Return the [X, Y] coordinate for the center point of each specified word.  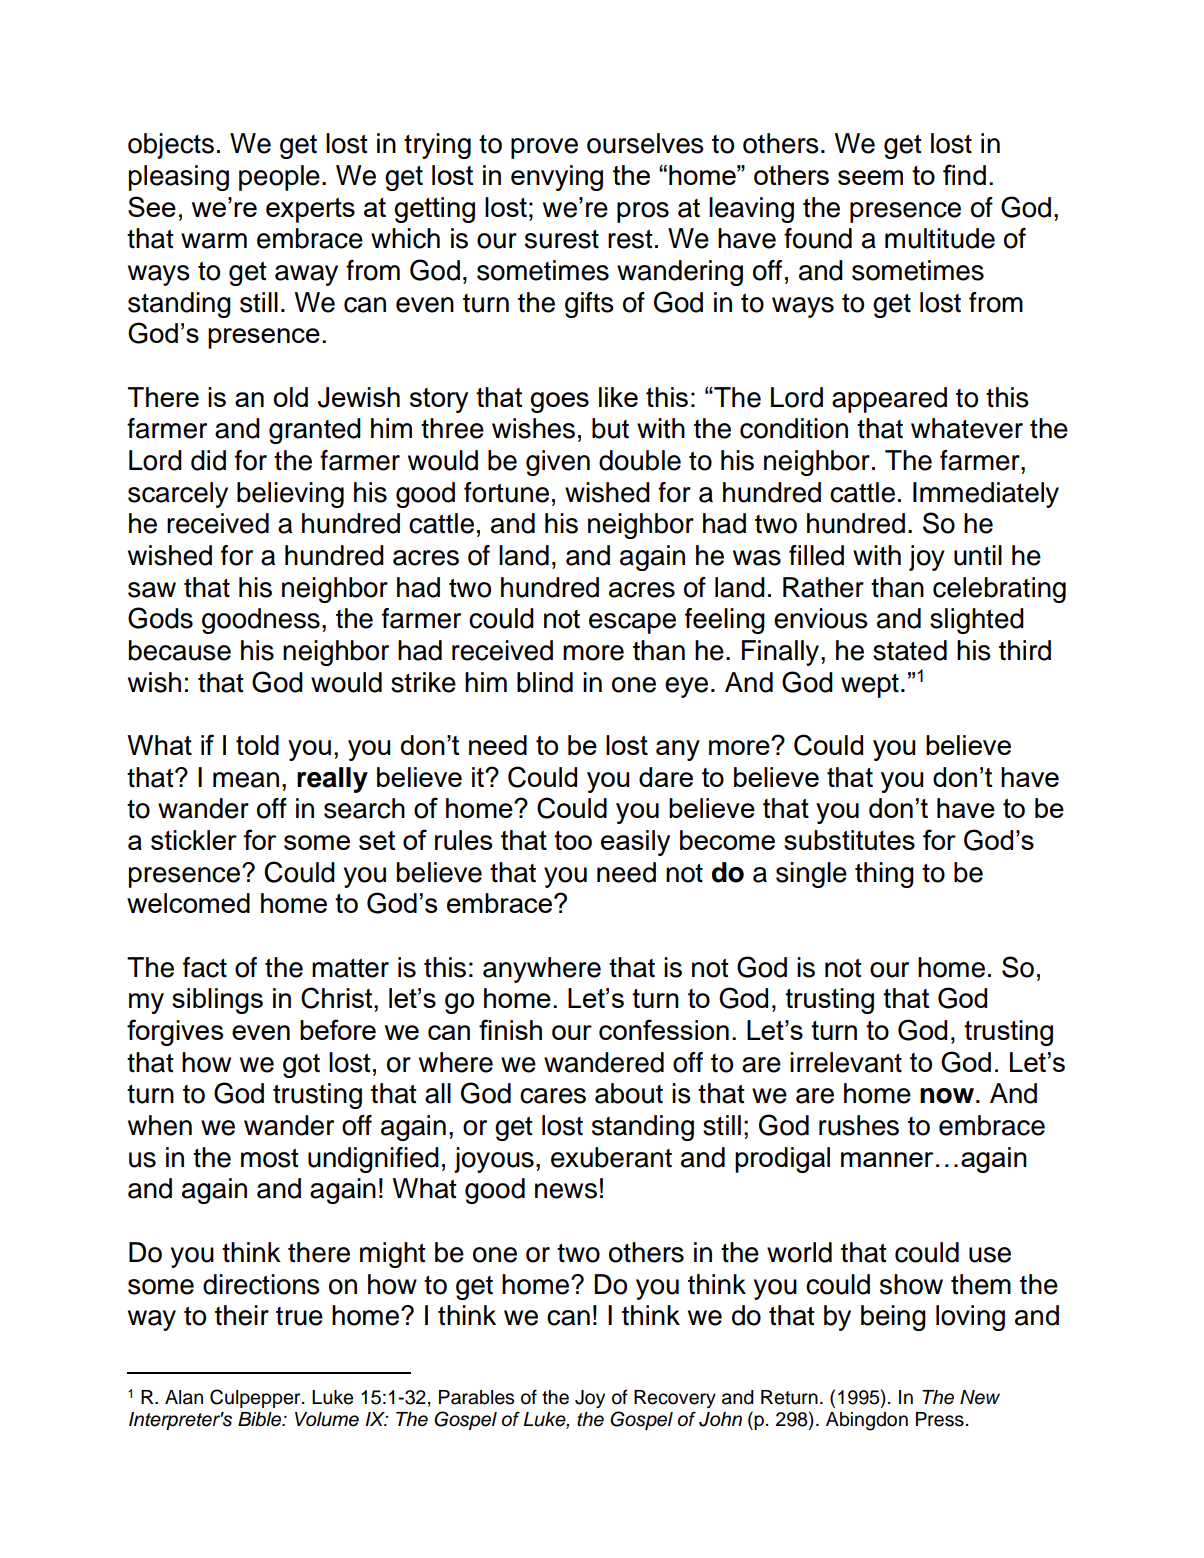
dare [666, 777]
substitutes [849, 840]
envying [557, 178]
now [948, 1096]
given [558, 463]
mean [246, 780]
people [279, 178]
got [301, 1066]
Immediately [986, 495]
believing [290, 495]
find [964, 174]
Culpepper [256, 1398]
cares [553, 1096]
